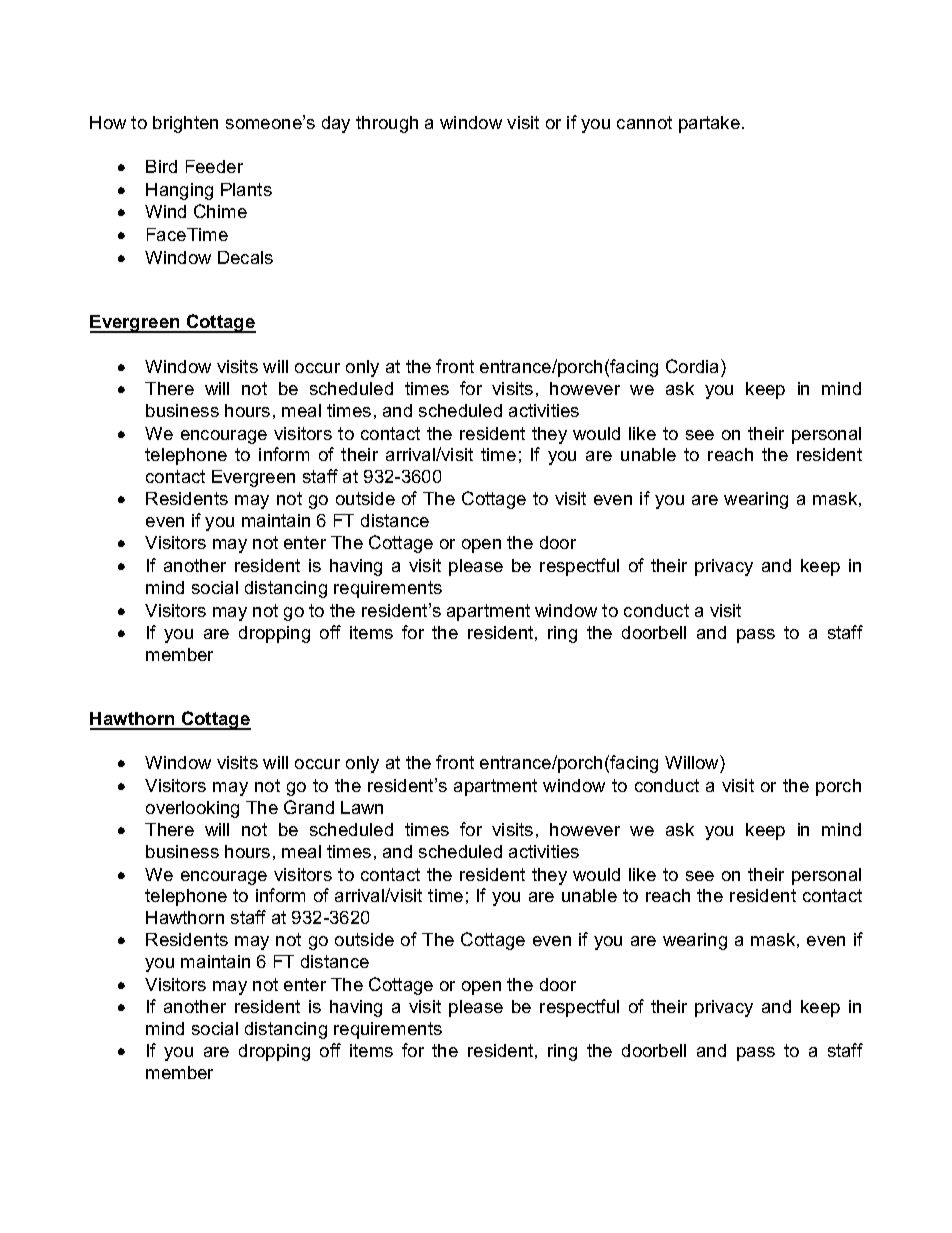  What do you see at coordinates (214, 166) in the page?
I see `Feeder` at bounding box center [214, 166].
